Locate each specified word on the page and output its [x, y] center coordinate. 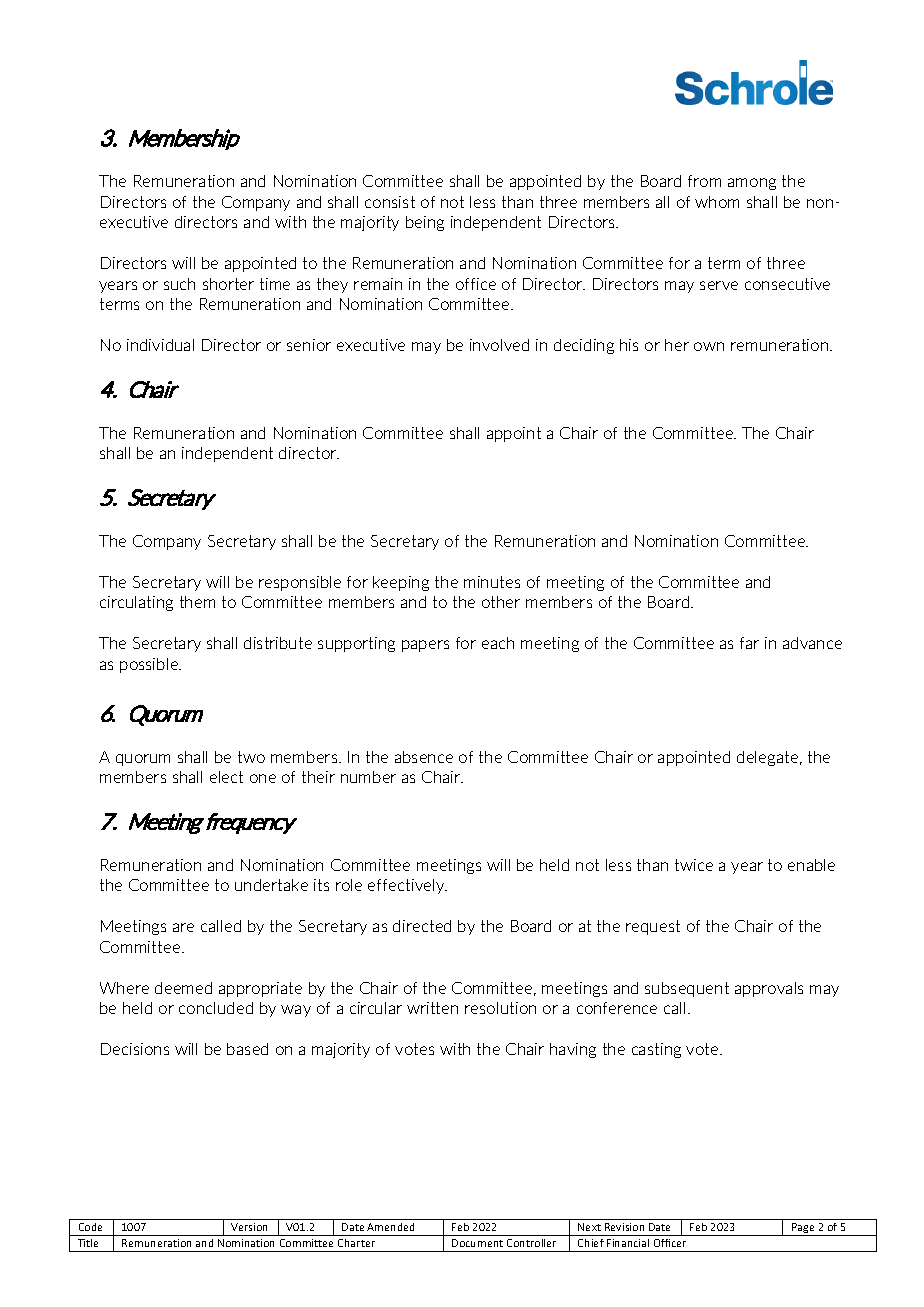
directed [422, 926]
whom [717, 202]
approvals [769, 989]
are [183, 927]
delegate [769, 758]
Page [803, 1229]
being [425, 223]
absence [424, 757]
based [247, 1049]
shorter [228, 284]
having [573, 1050]
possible [150, 665]
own [709, 346]
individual [160, 345]
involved [499, 345]
